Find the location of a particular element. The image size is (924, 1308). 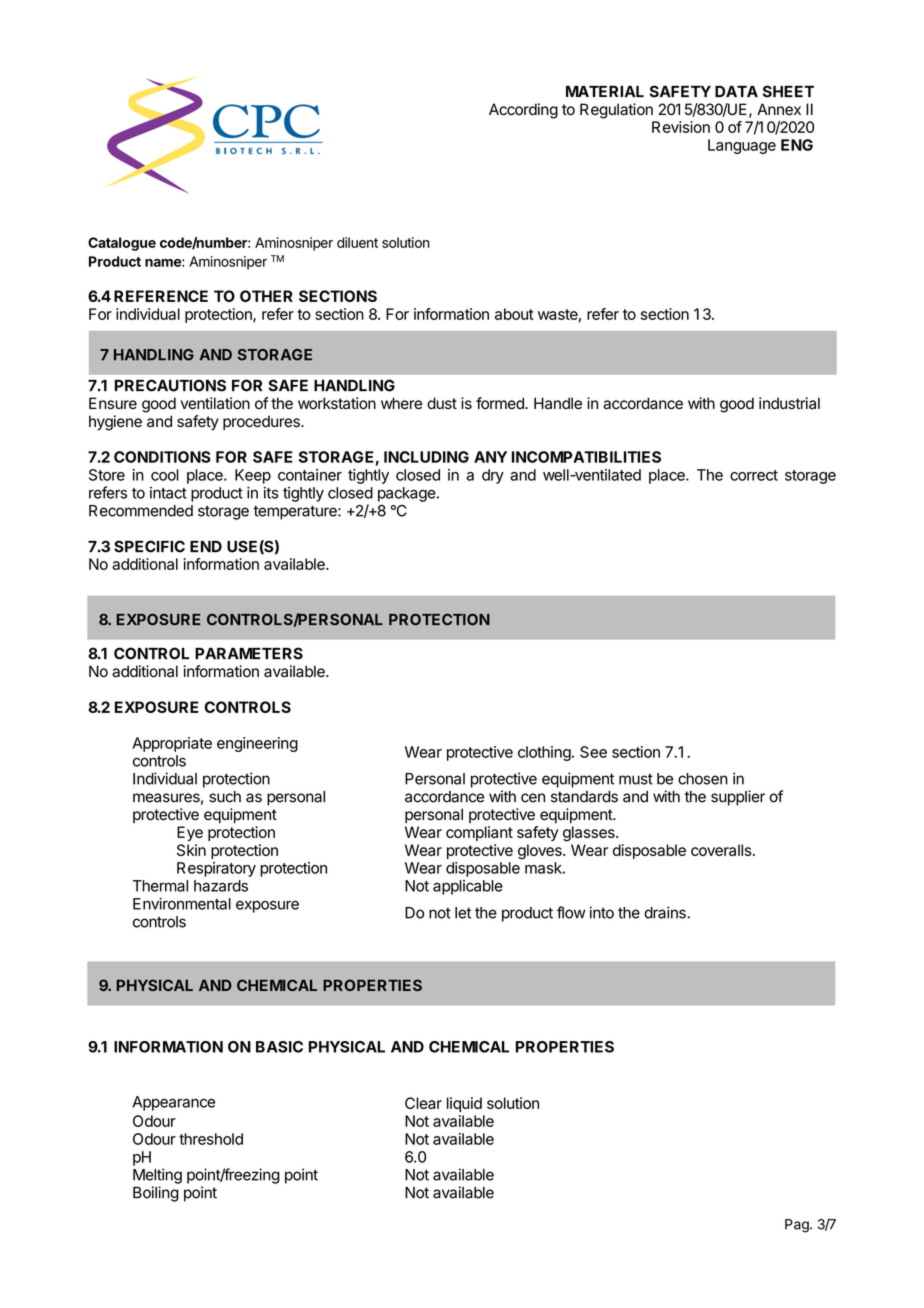

cool is located at coordinates (165, 475).
